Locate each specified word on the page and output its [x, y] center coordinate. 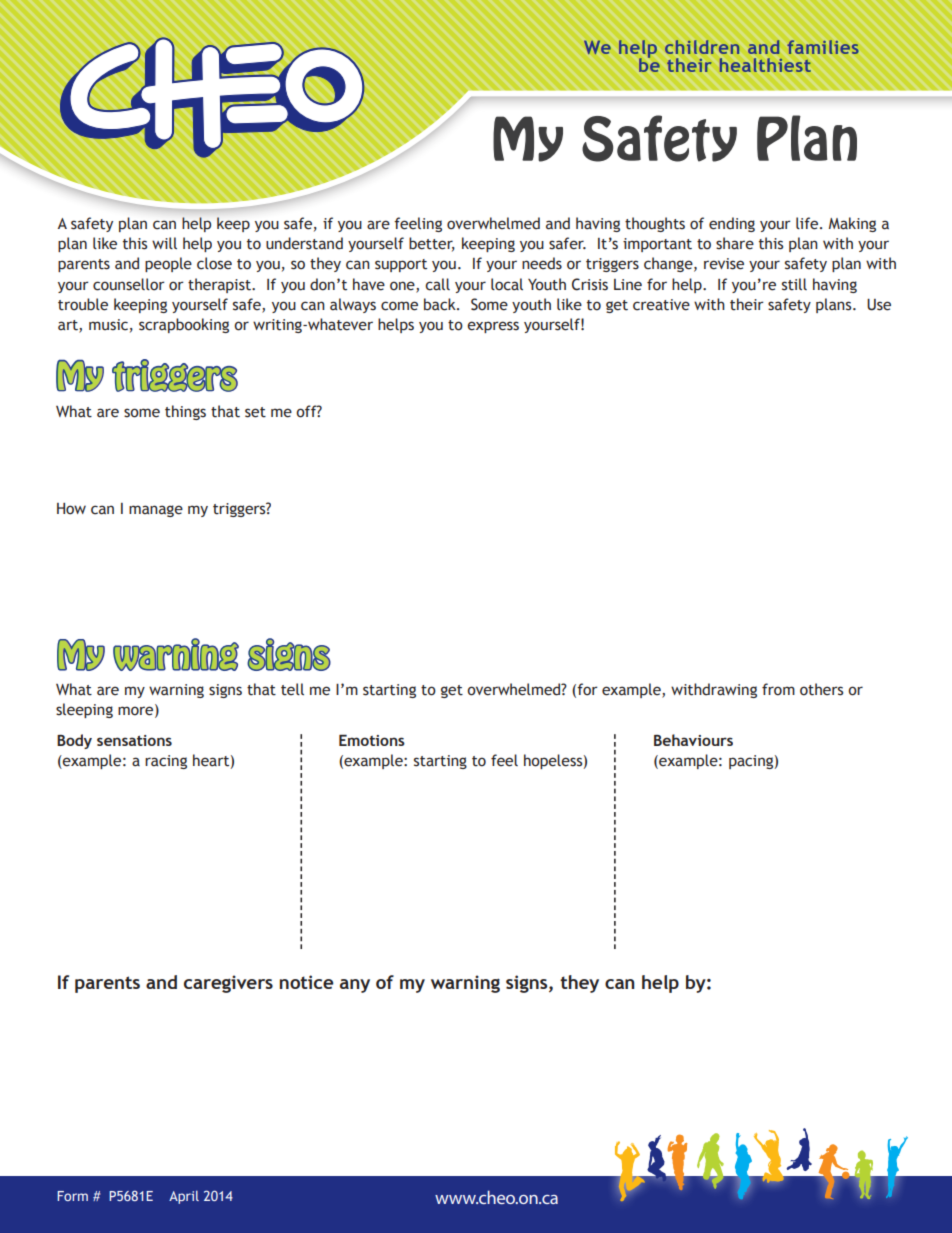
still [794, 284]
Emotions [372, 740]
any [355, 986]
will [164, 243]
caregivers [228, 984]
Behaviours [693, 740]
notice [307, 982]
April [184, 1197]
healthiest [765, 65]
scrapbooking [184, 325]
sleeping [84, 710]
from [778, 689]
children [702, 47]
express [493, 327]
